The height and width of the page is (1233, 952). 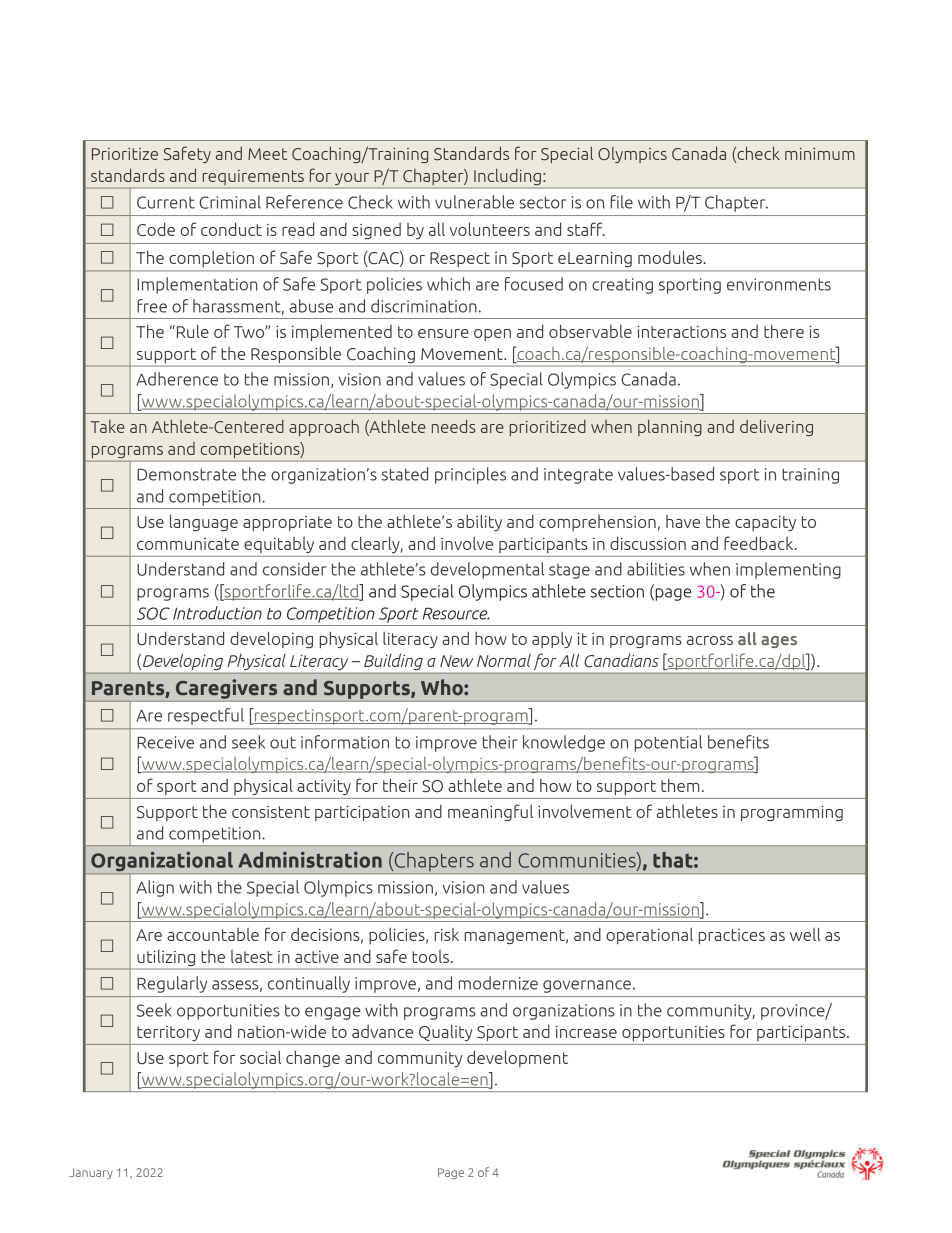 I want to click on meaningful, so click(x=490, y=812).
